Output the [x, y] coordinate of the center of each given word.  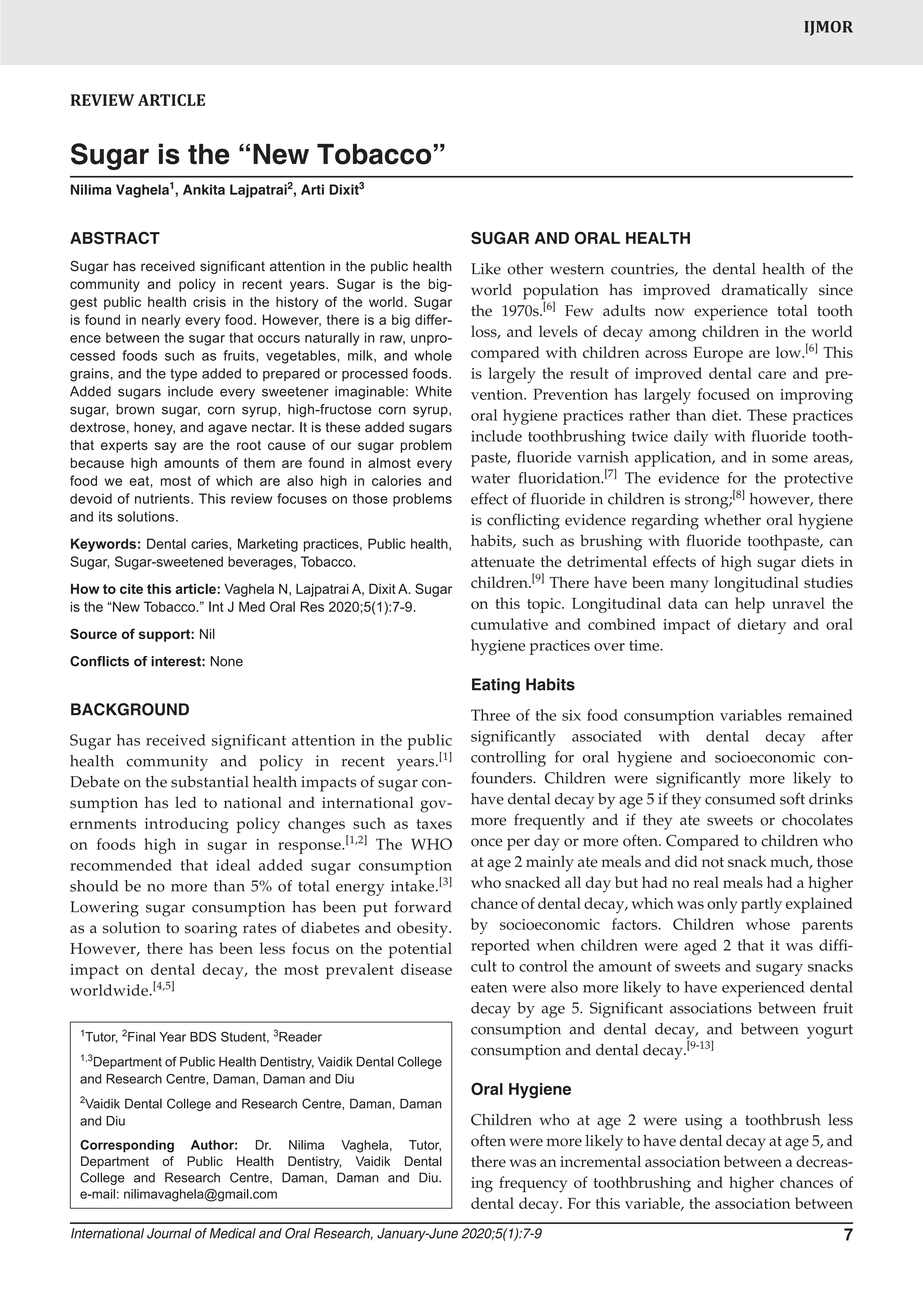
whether [732, 520]
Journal [169, 1233]
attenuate [503, 562]
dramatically [765, 292]
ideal [233, 865]
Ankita [204, 189]
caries [210, 543]
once [487, 842]
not [713, 862]
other [525, 269]
